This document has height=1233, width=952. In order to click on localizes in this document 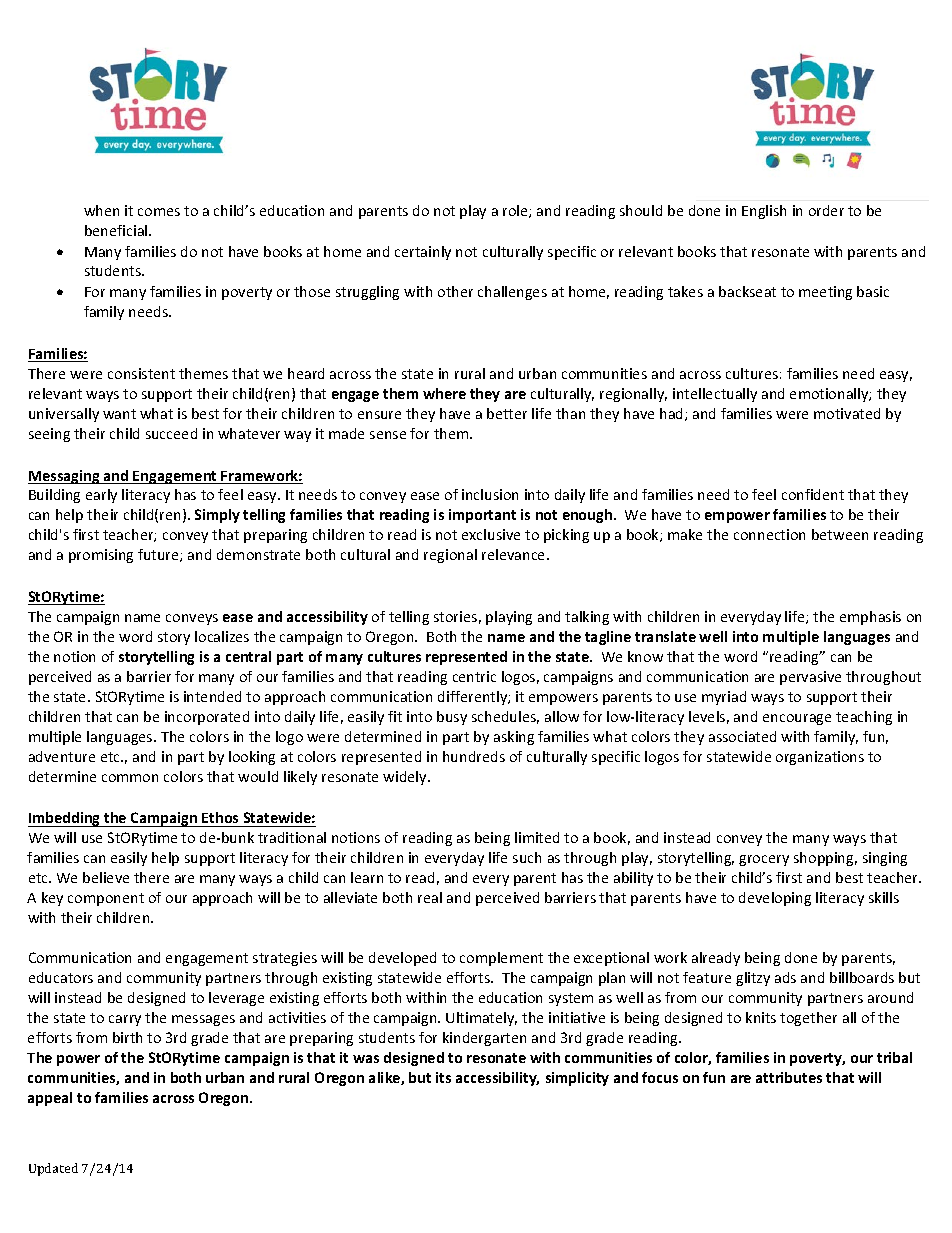, I will do `click(222, 636)`.
